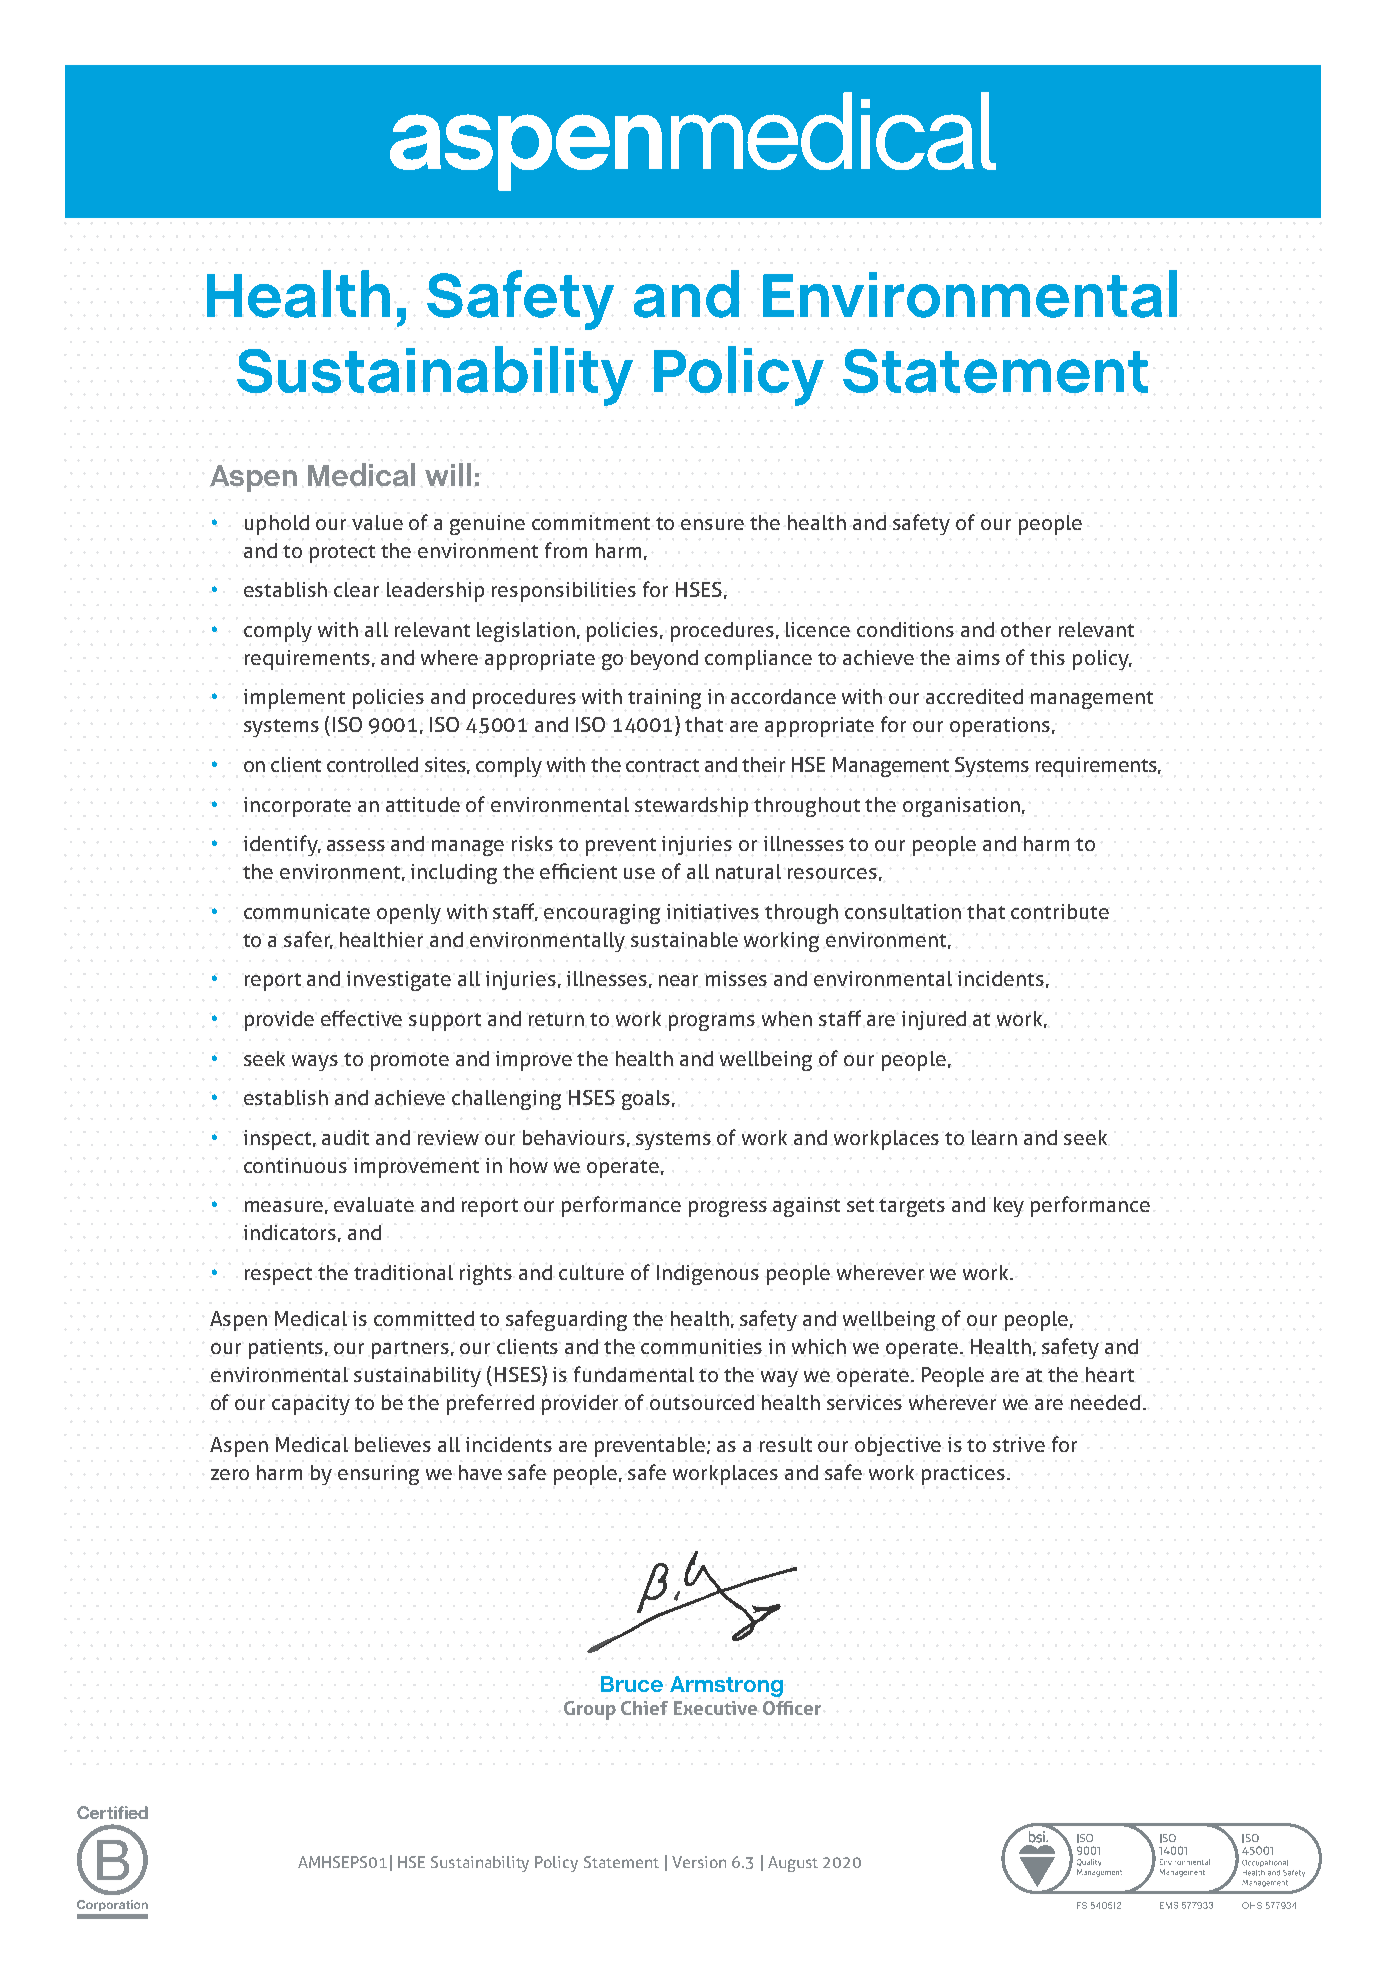 Image resolution: width=1386 pixels, height=1961 pixels. I want to click on value, so click(377, 522).
